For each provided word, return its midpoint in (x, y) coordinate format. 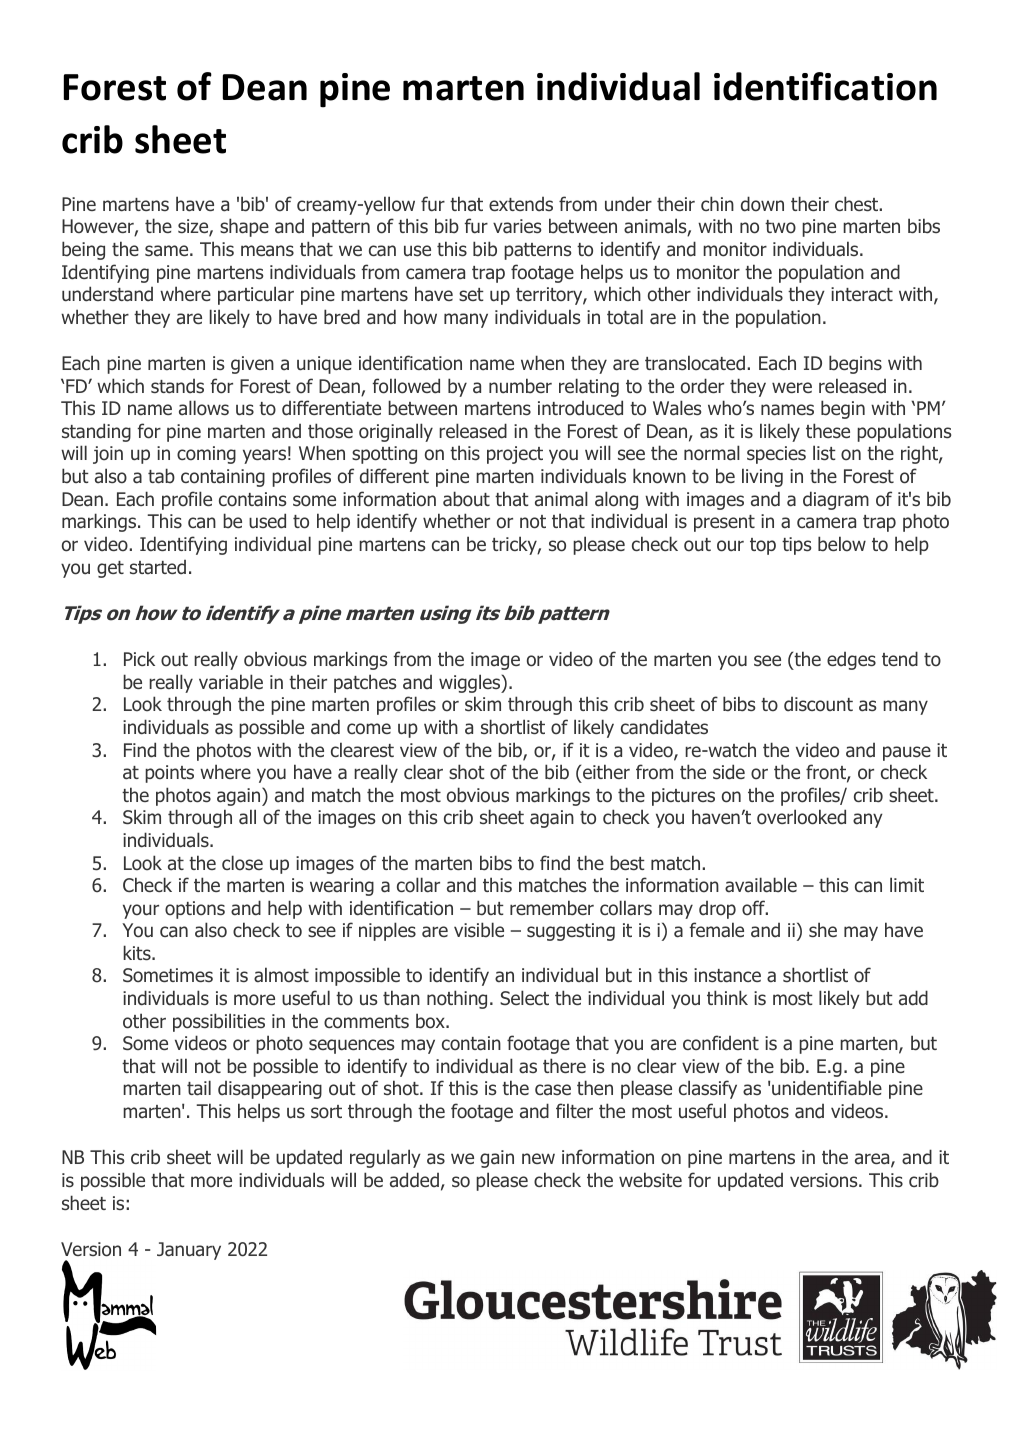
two (780, 227)
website (650, 1180)
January (189, 1251)
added (414, 1180)
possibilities (219, 1022)
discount (818, 704)
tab (161, 476)
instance (727, 975)
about (466, 499)
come (369, 729)
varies (517, 226)
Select (524, 997)
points (169, 774)
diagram (836, 500)
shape (244, 227)
